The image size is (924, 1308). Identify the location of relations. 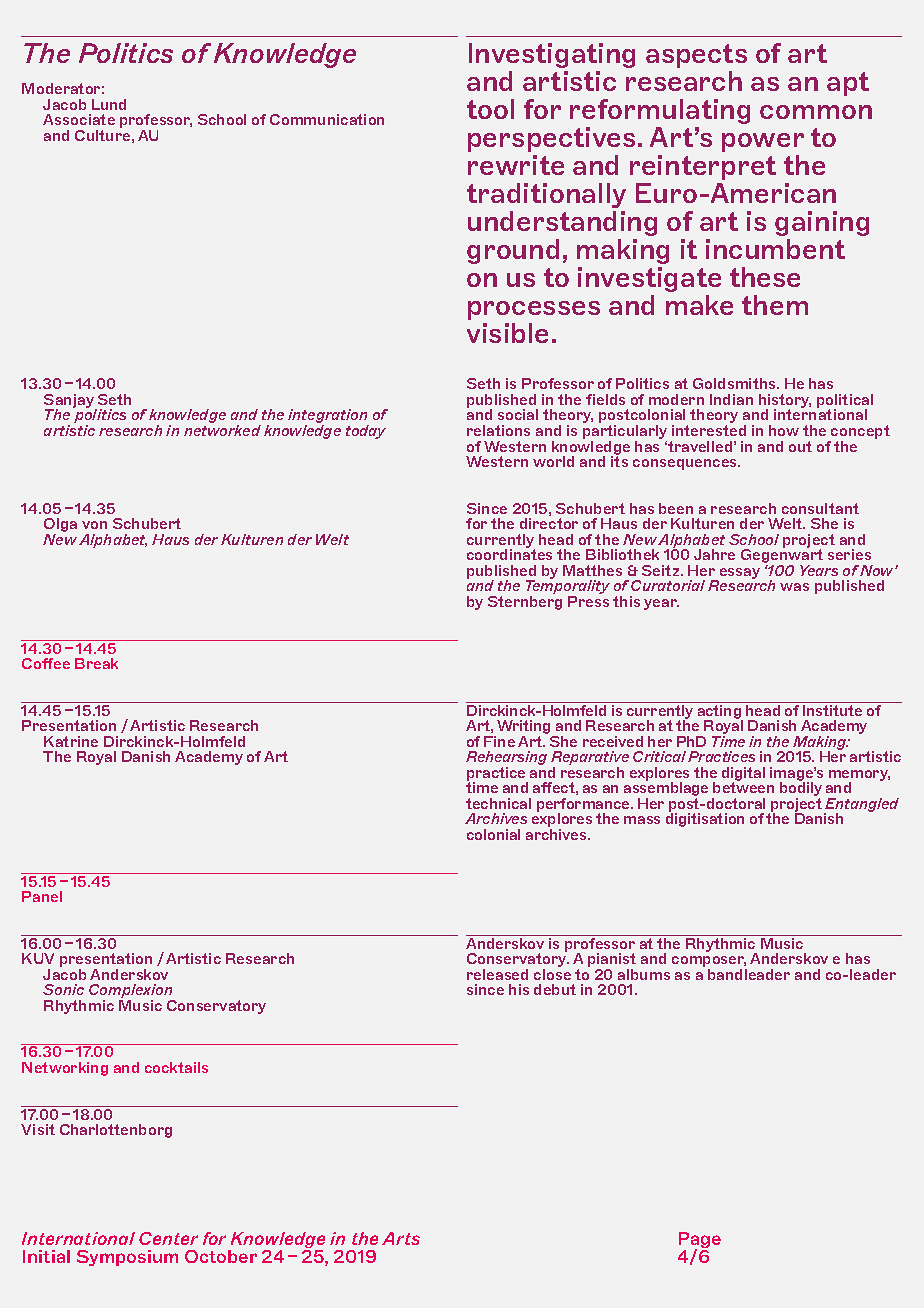
(498, 430).
